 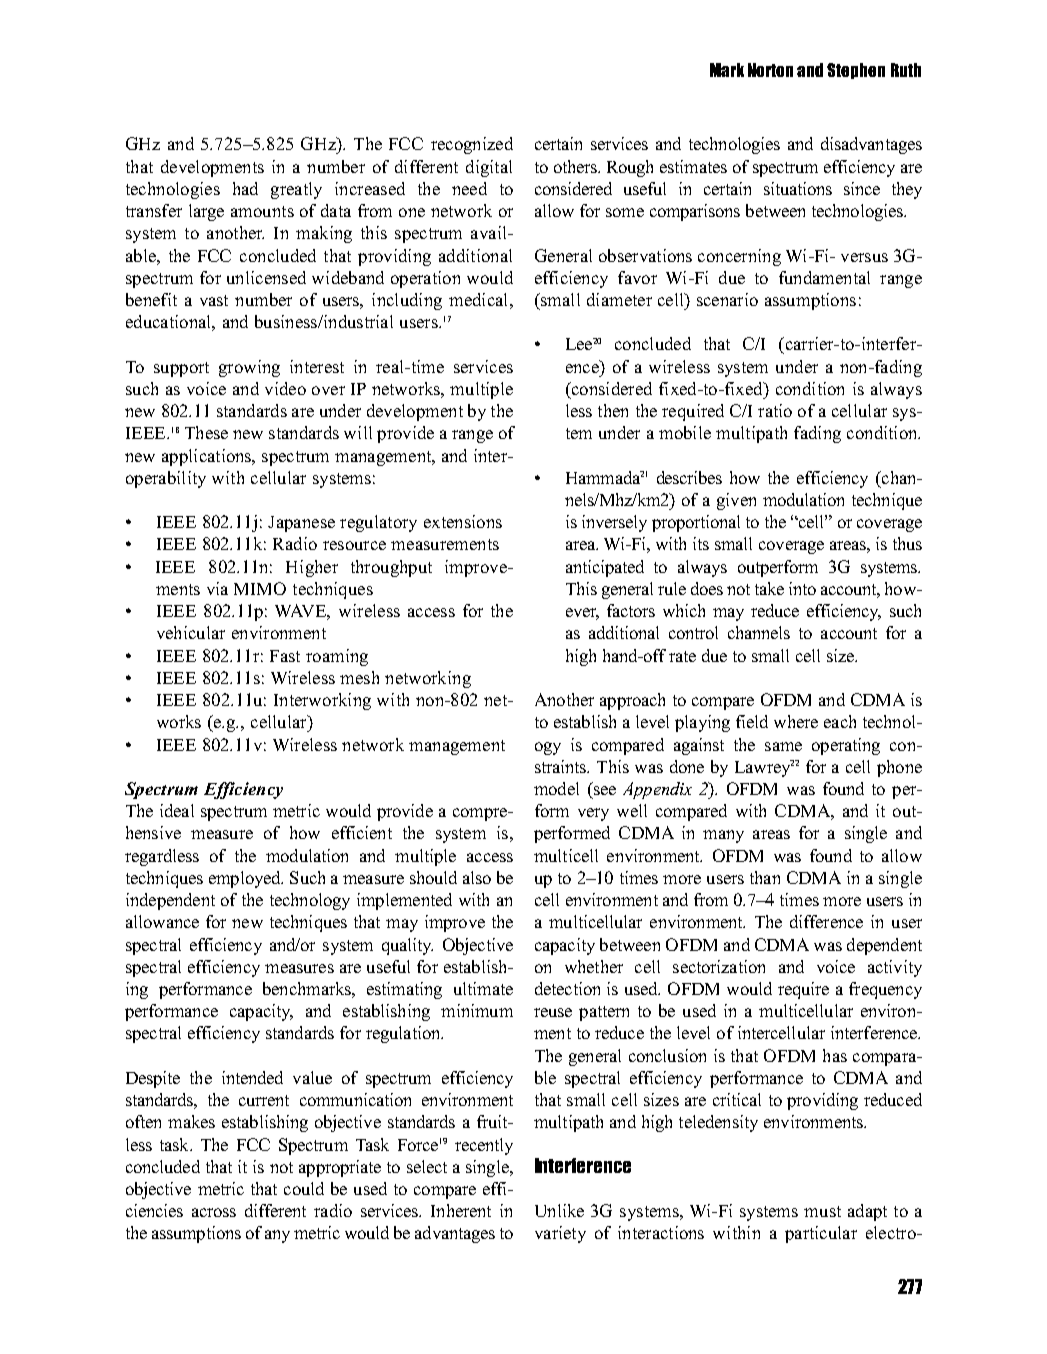 I want to click on then, so click(x=613, y=410).
